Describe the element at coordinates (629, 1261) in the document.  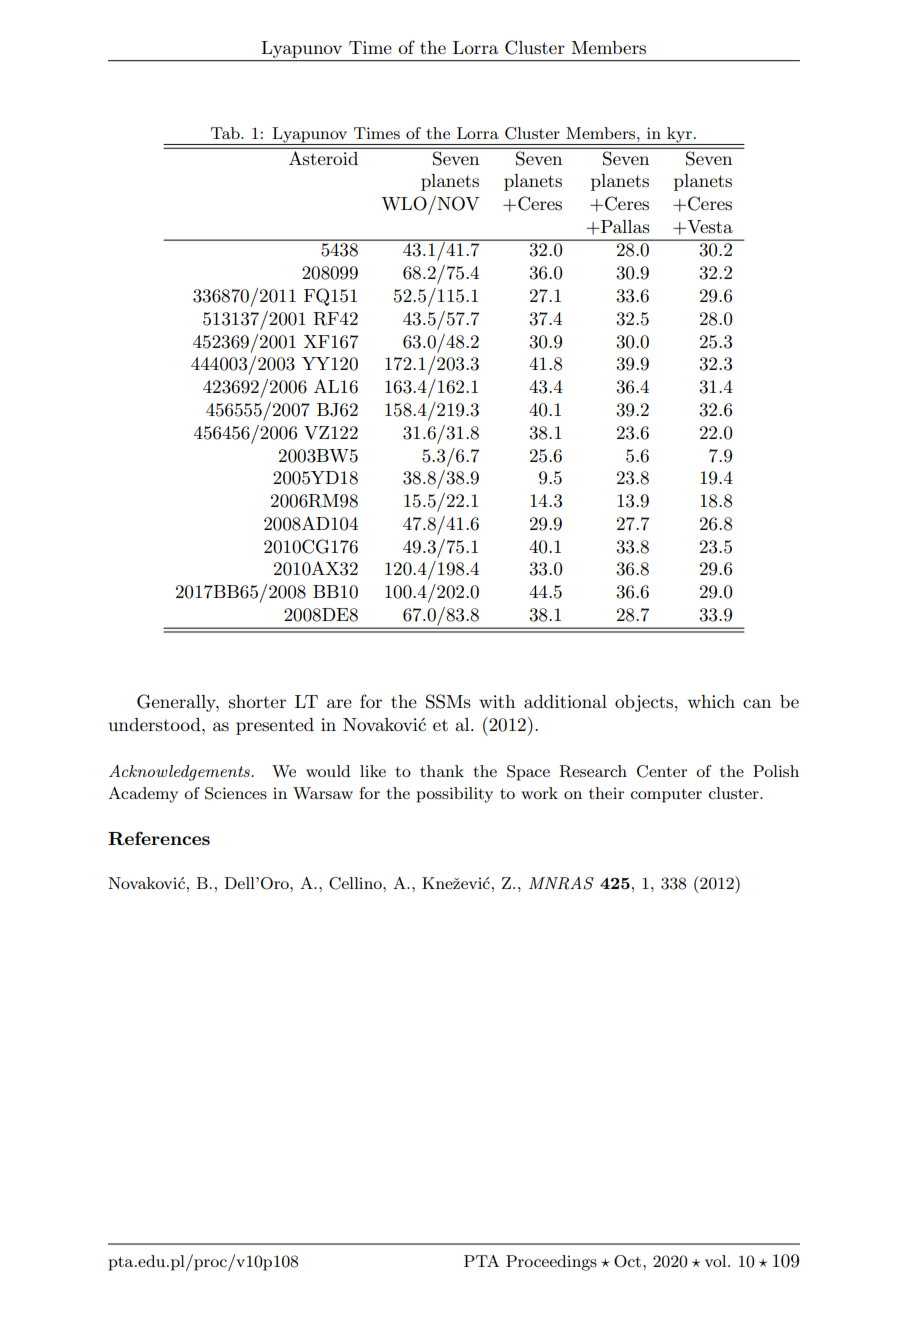
I see `Oct` at that location.
